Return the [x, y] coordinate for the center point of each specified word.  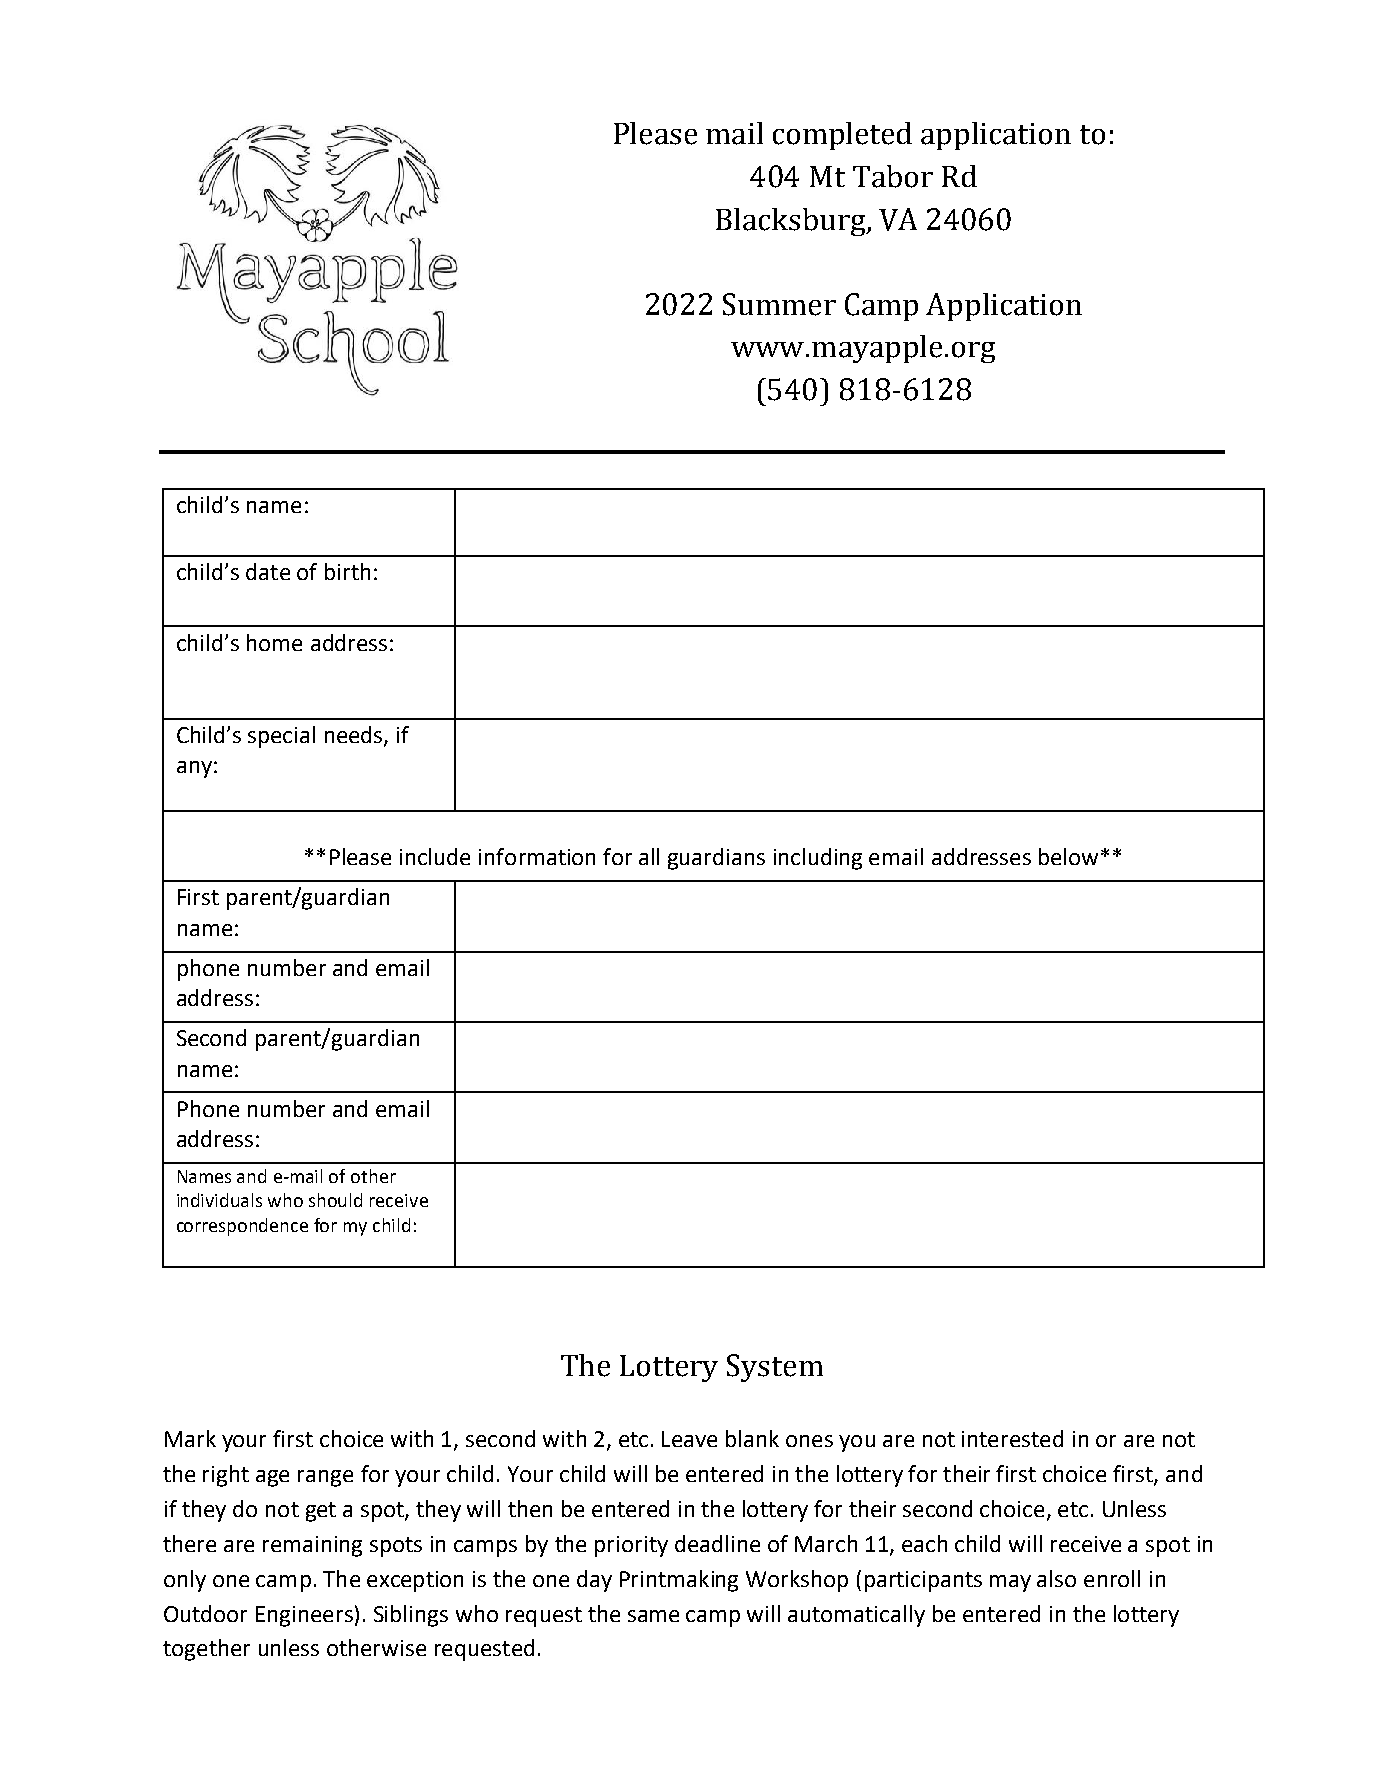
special [281, 737]
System [775, 1368]
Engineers [304, 1616]
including [818, 859]
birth [347, 571]
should [335, 1200]
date [268, 571]
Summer [779, 304]
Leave [689, 1439]
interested [1012, 1438]
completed [842, 136]
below [1068, 856]
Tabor [893, 176]
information [537, 856]
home [274, 642]
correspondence [242, 1227]
